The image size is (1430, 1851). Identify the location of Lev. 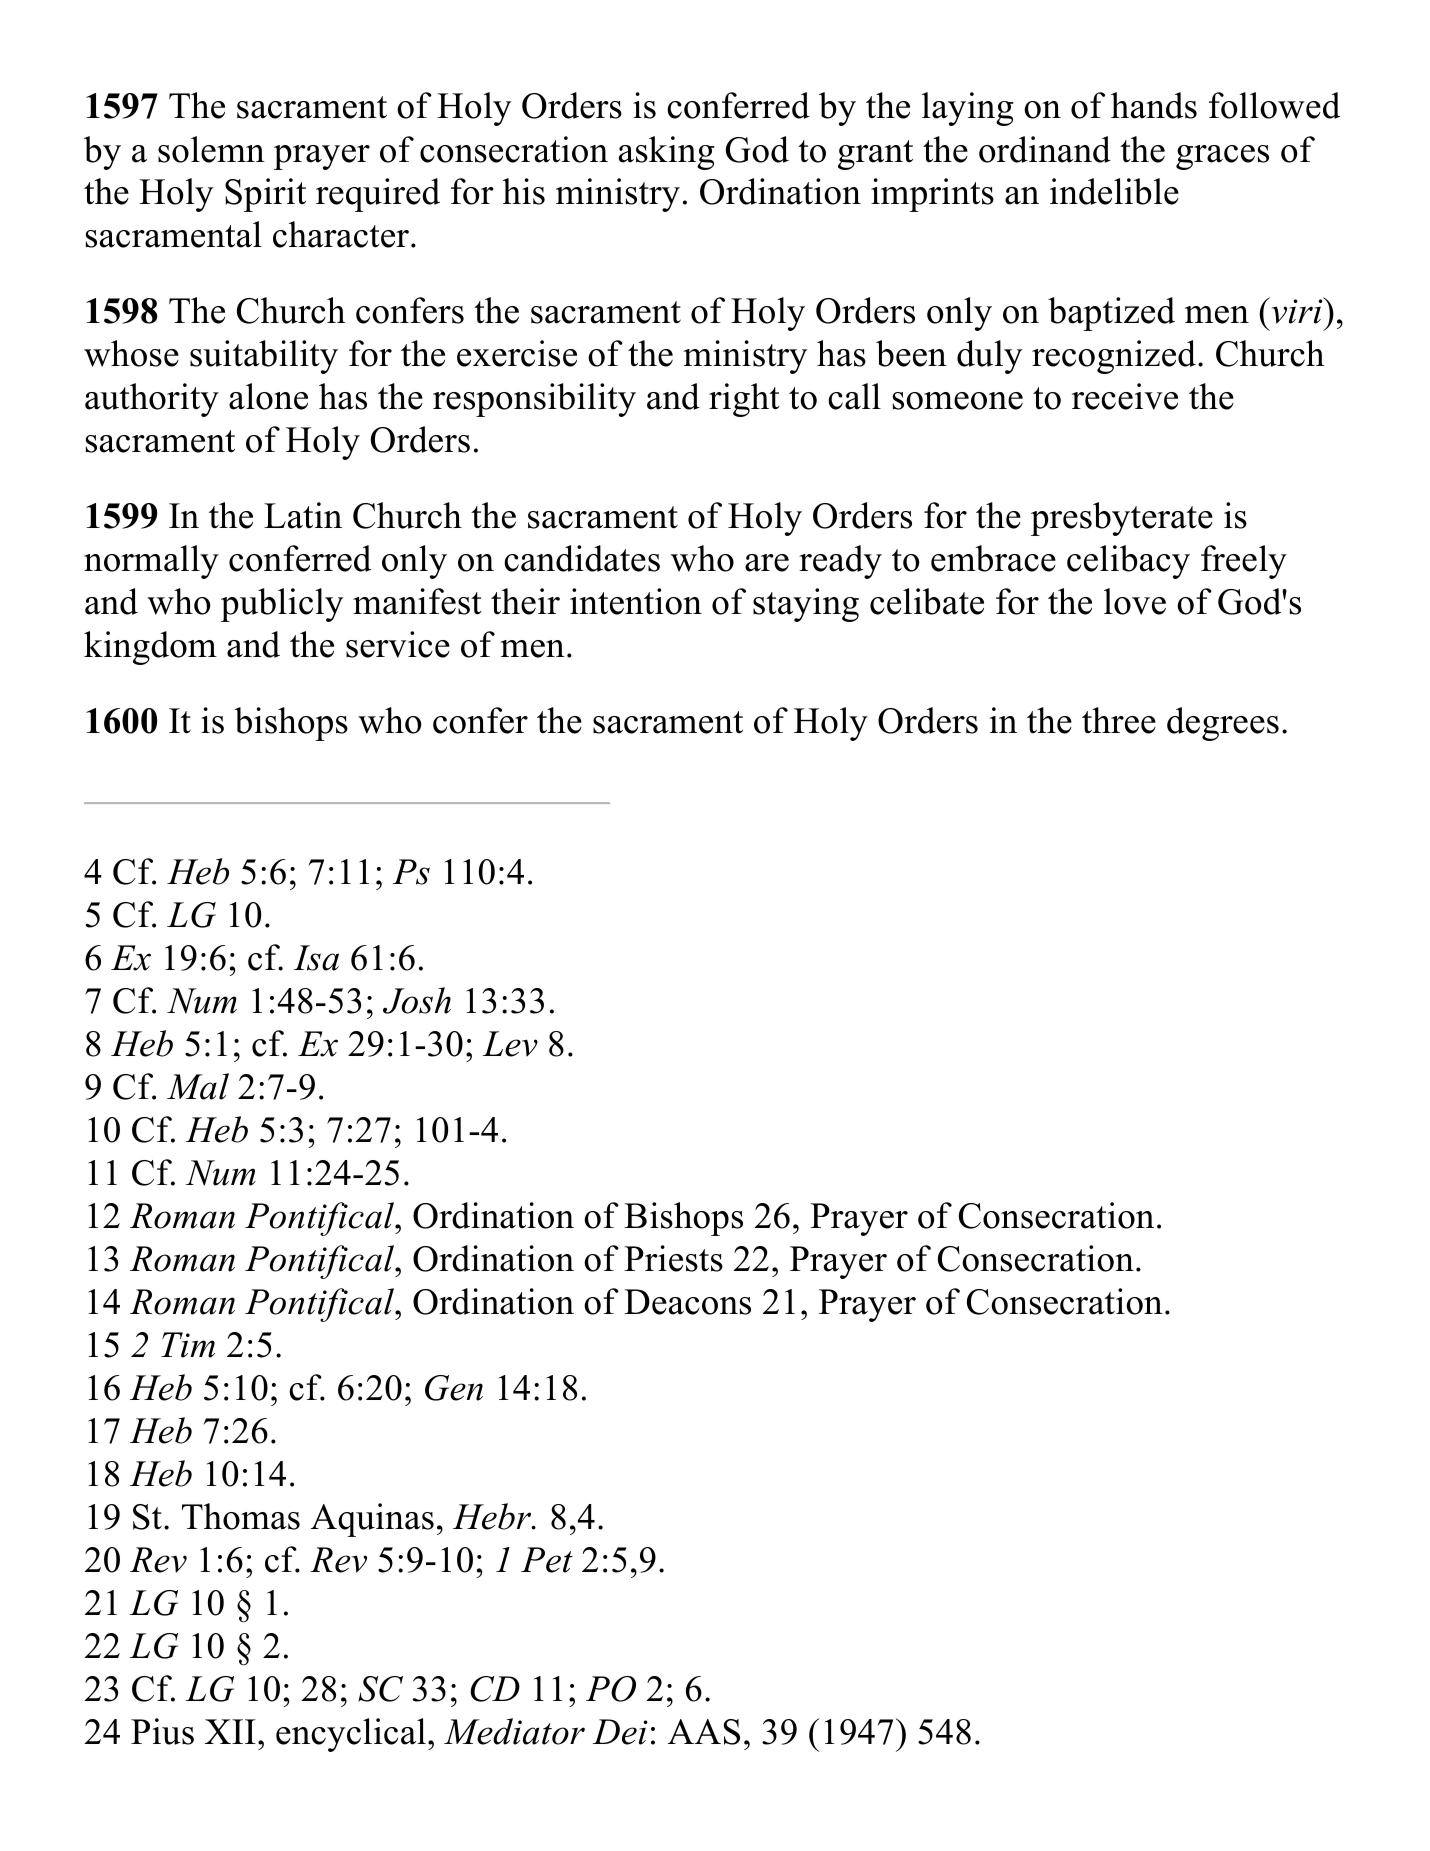
(510, 1044).
